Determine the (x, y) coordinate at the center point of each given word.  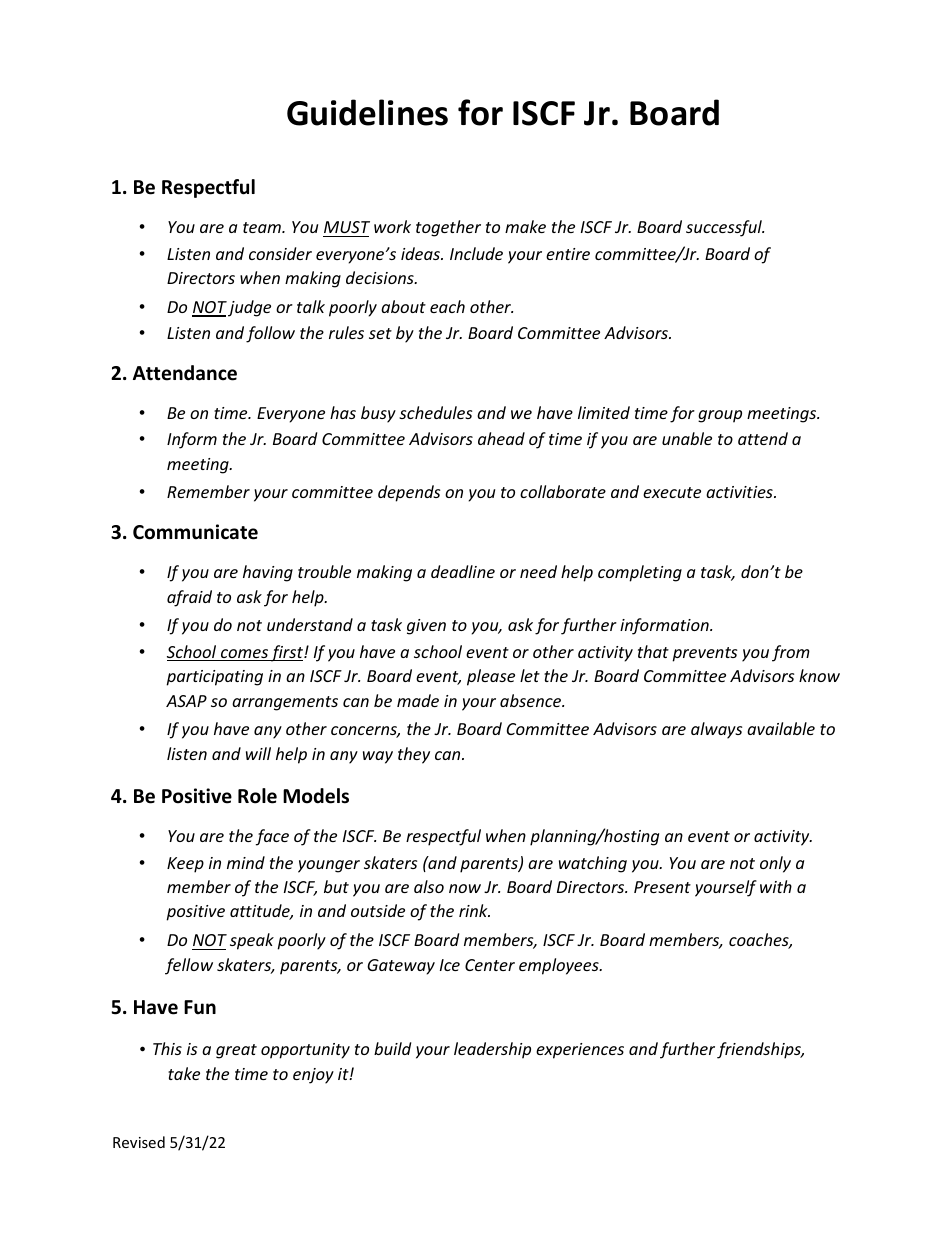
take (184, 1073)
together (448, 228)
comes (244, 655)
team (263, 227)
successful (725, 228)
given (426, 627)
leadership (492, 1050)
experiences (580, 1051)
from (791, 653)
